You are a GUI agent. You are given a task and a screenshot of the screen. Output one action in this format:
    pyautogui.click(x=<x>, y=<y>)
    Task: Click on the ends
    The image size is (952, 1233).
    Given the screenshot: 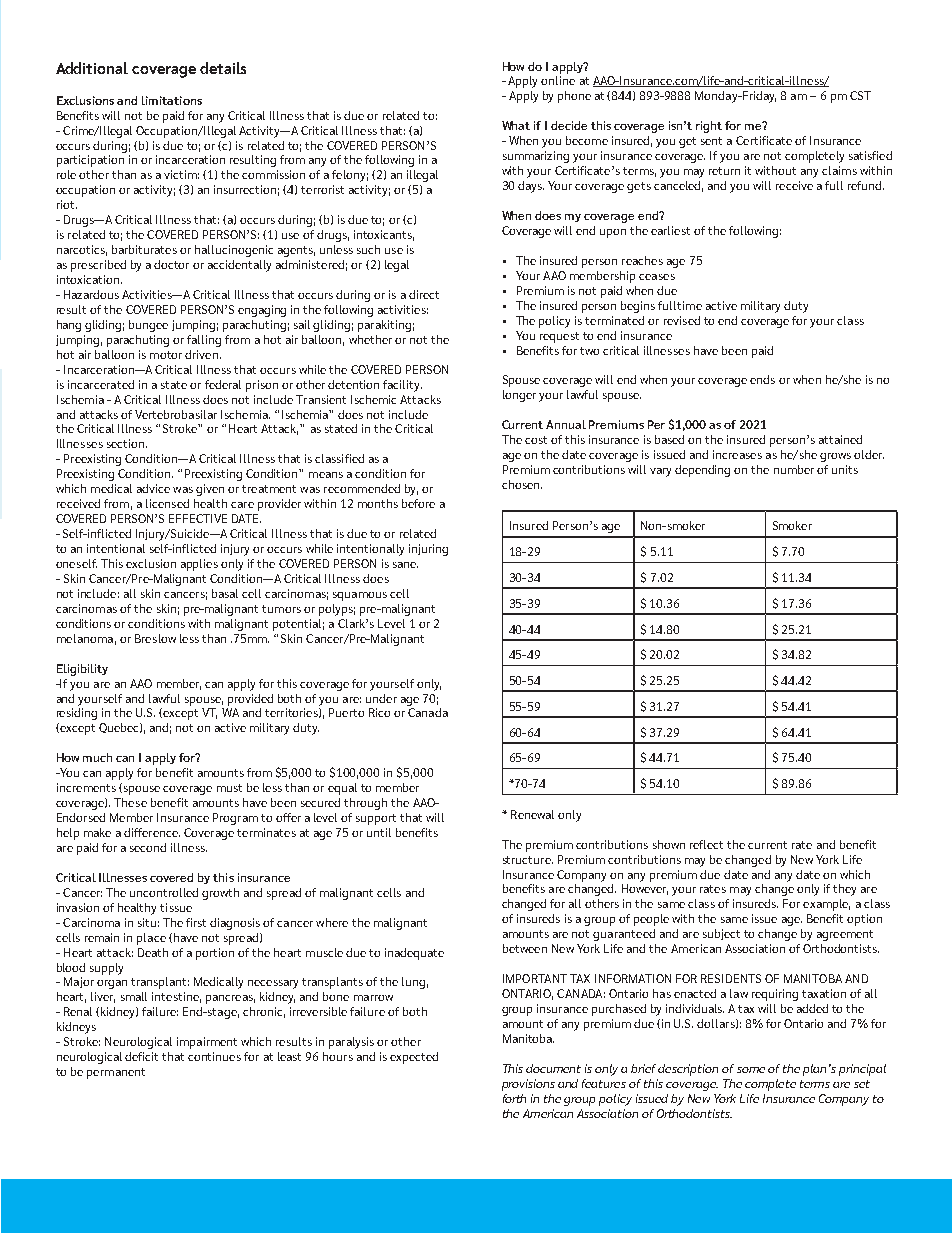 What is the action you would take?
    pyautogui.click(x=762, y=379)
